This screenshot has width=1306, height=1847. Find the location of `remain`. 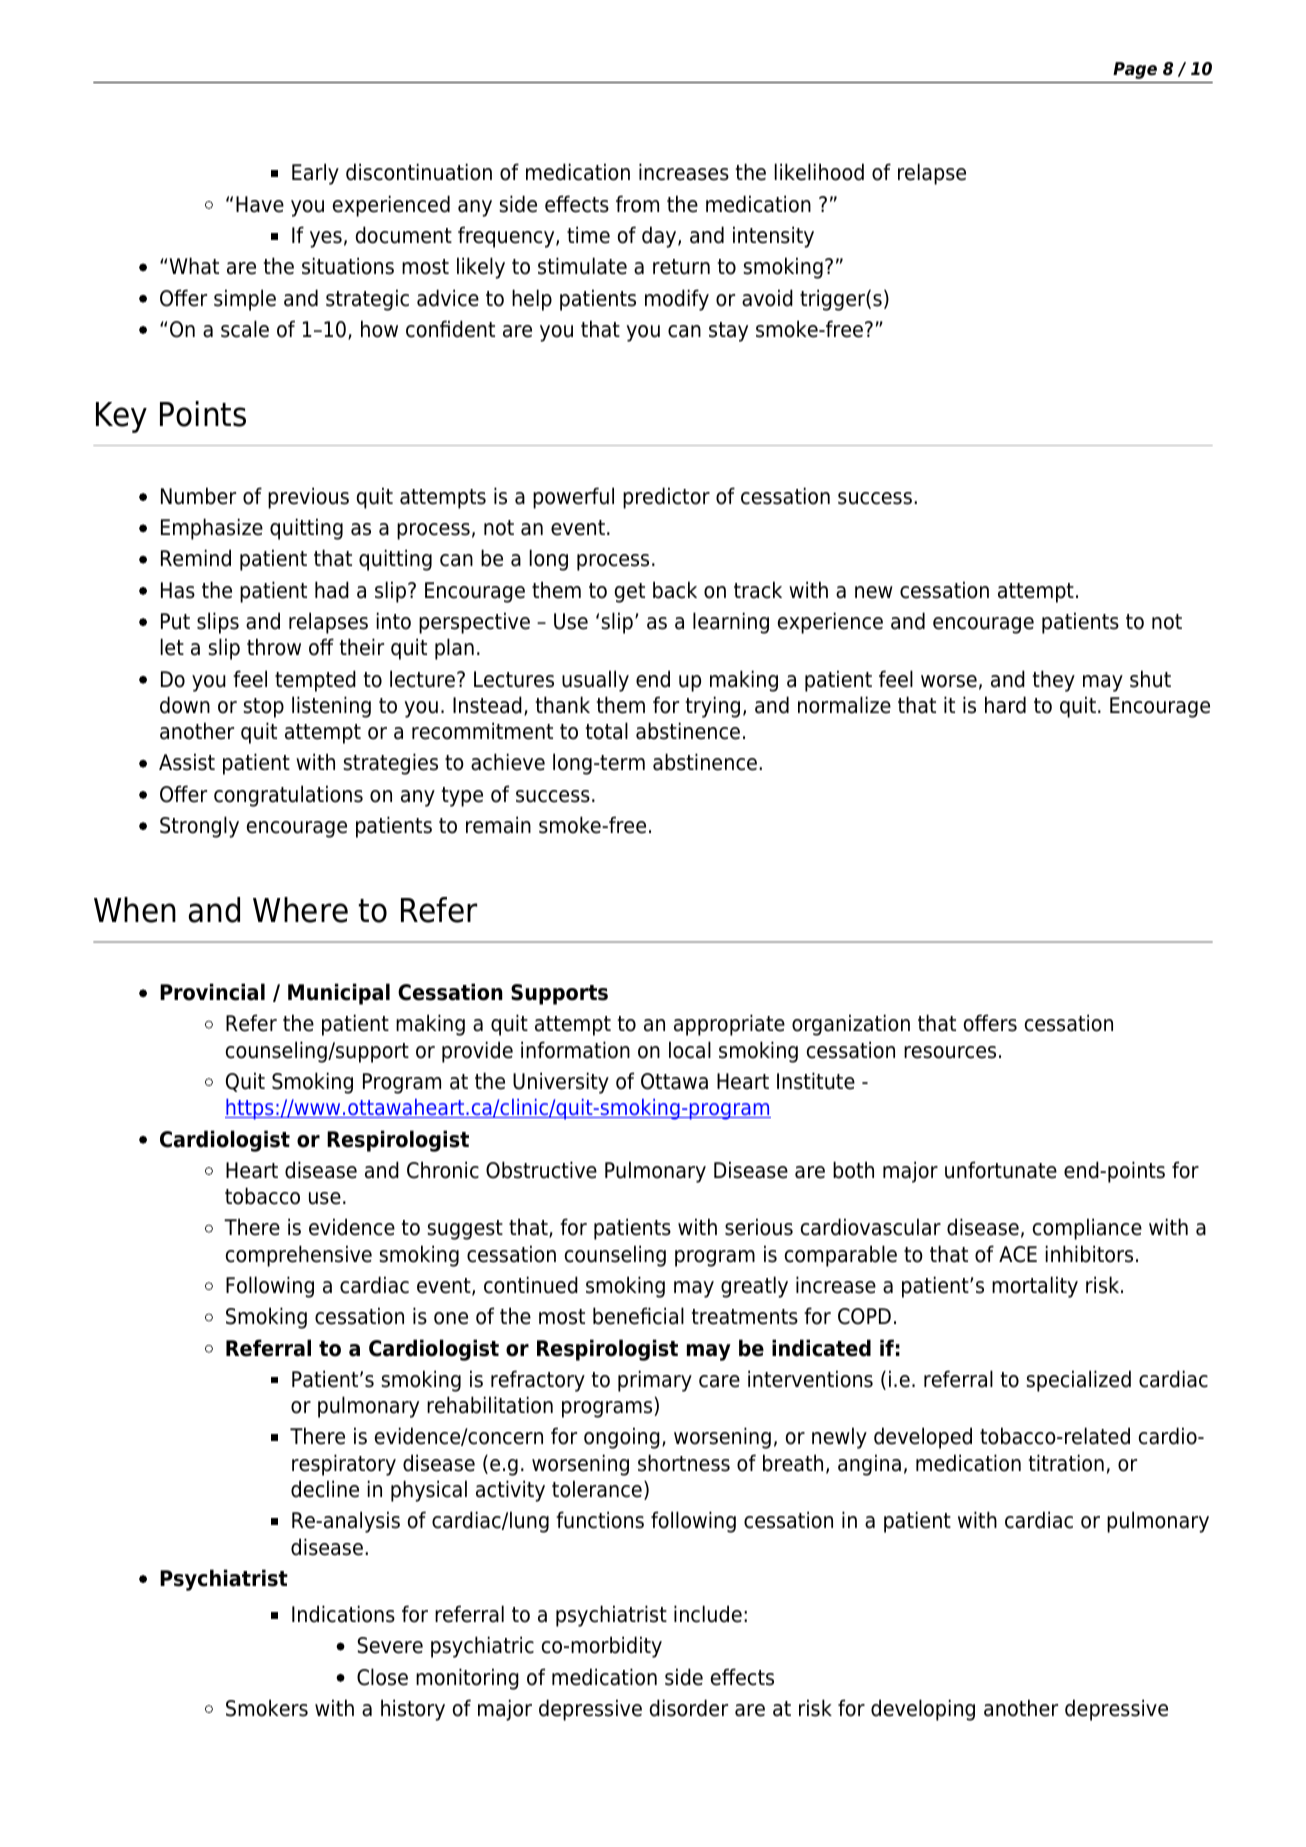

remain is located at coordinates (498, 825).
